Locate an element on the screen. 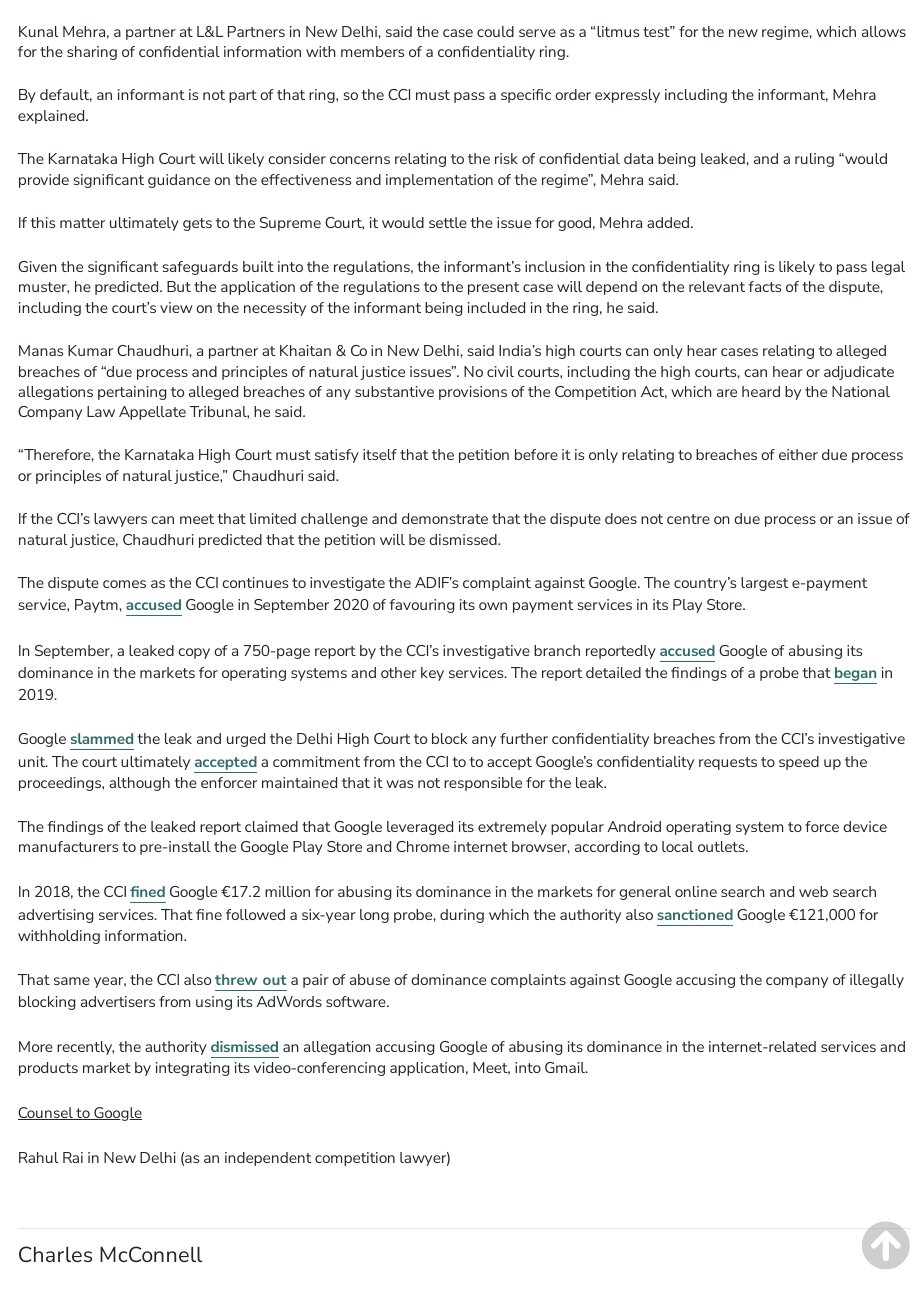  could is located at coordinates (495, 31).
